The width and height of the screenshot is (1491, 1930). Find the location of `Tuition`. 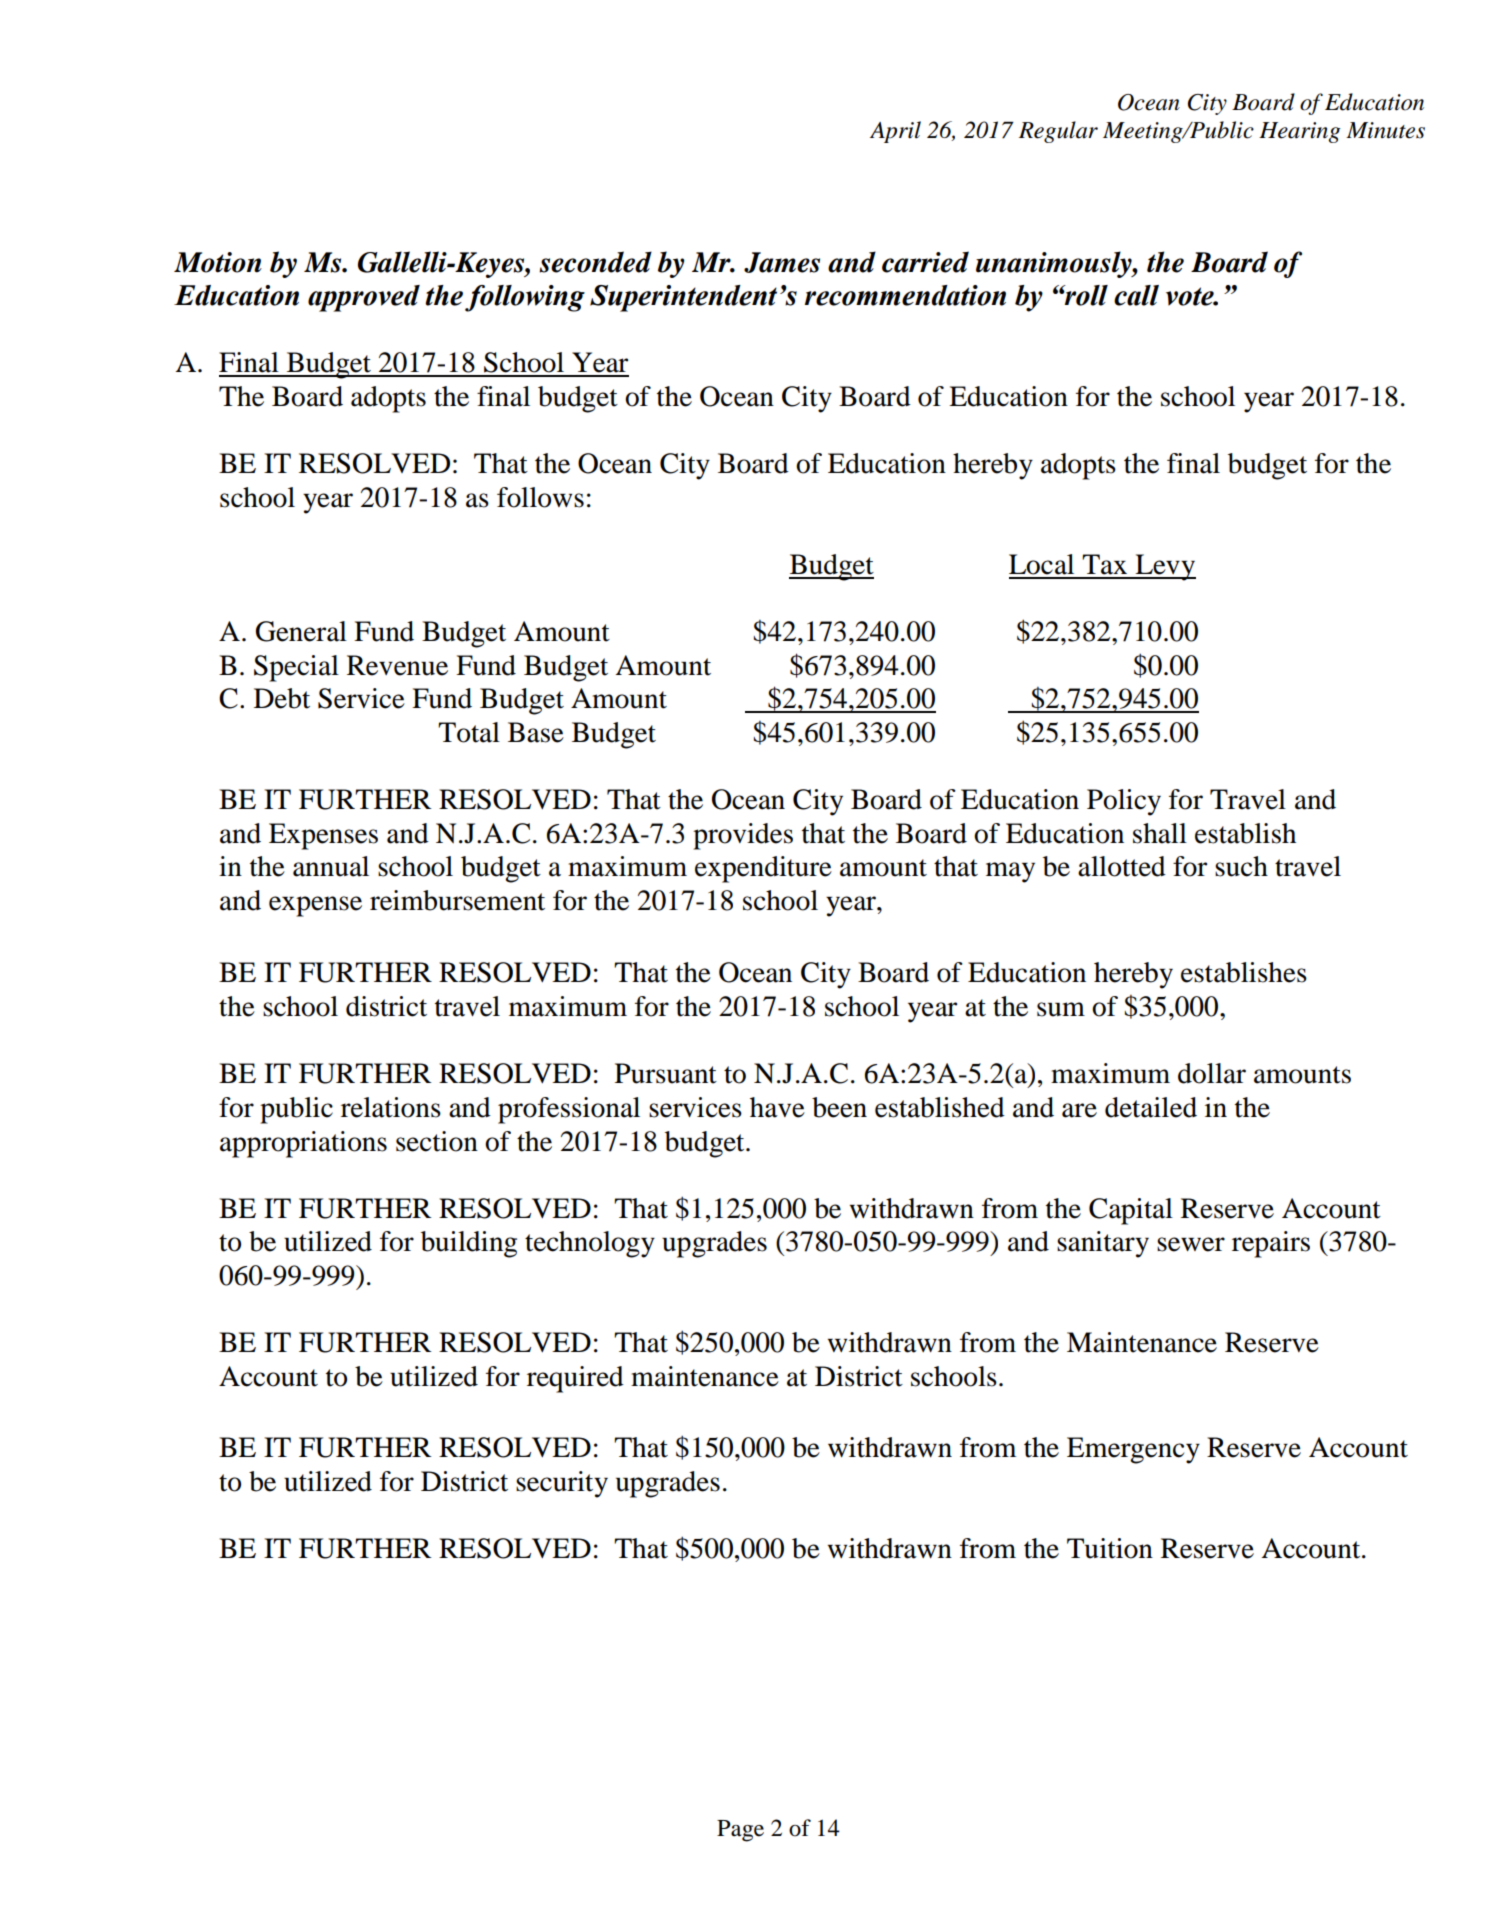

Tuition is located at coordinates (1110, 1548).
